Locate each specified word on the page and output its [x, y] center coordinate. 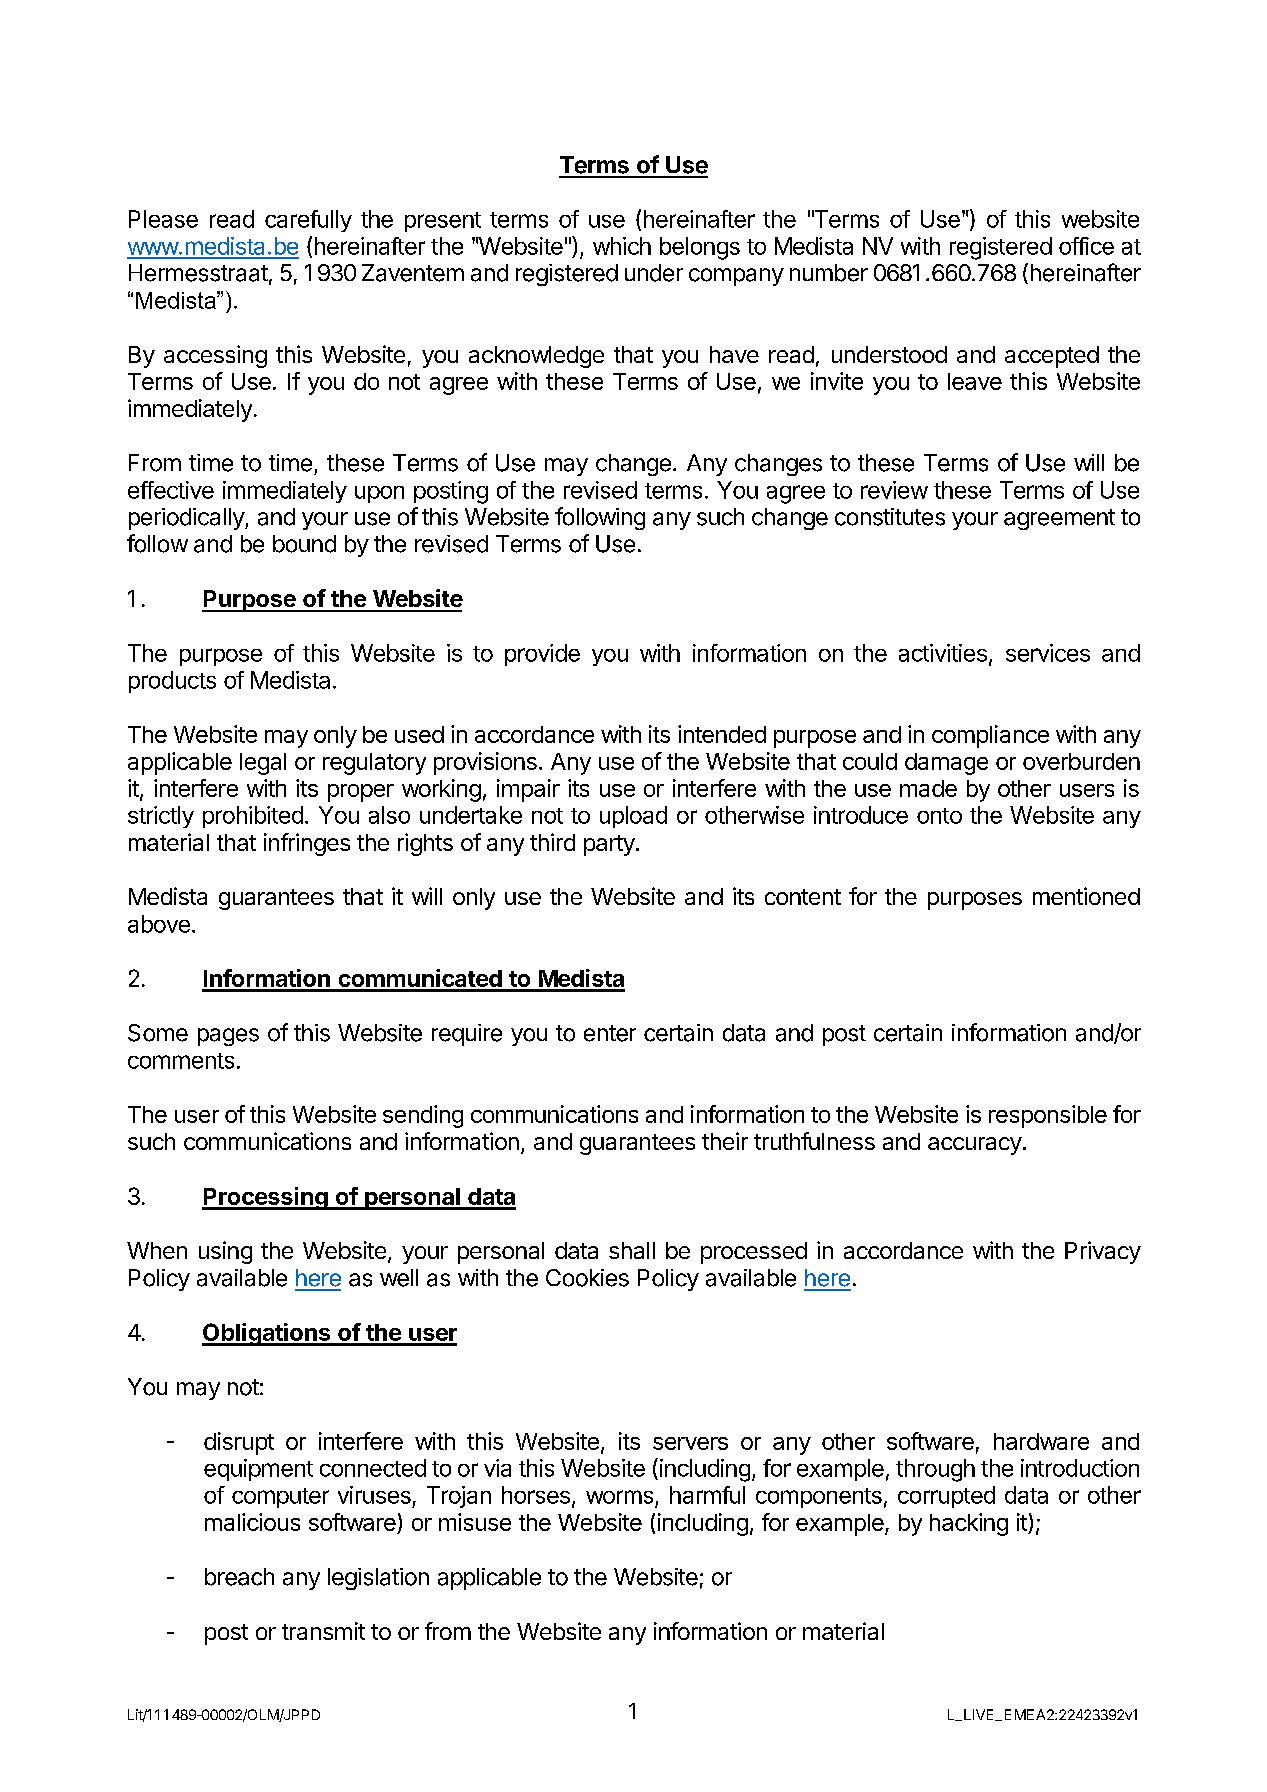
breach [239, 1577]
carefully [308, 221]
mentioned [1086, 896]
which [622, 246]
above [159, 924]
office [1086, 246]
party [609, 845]
